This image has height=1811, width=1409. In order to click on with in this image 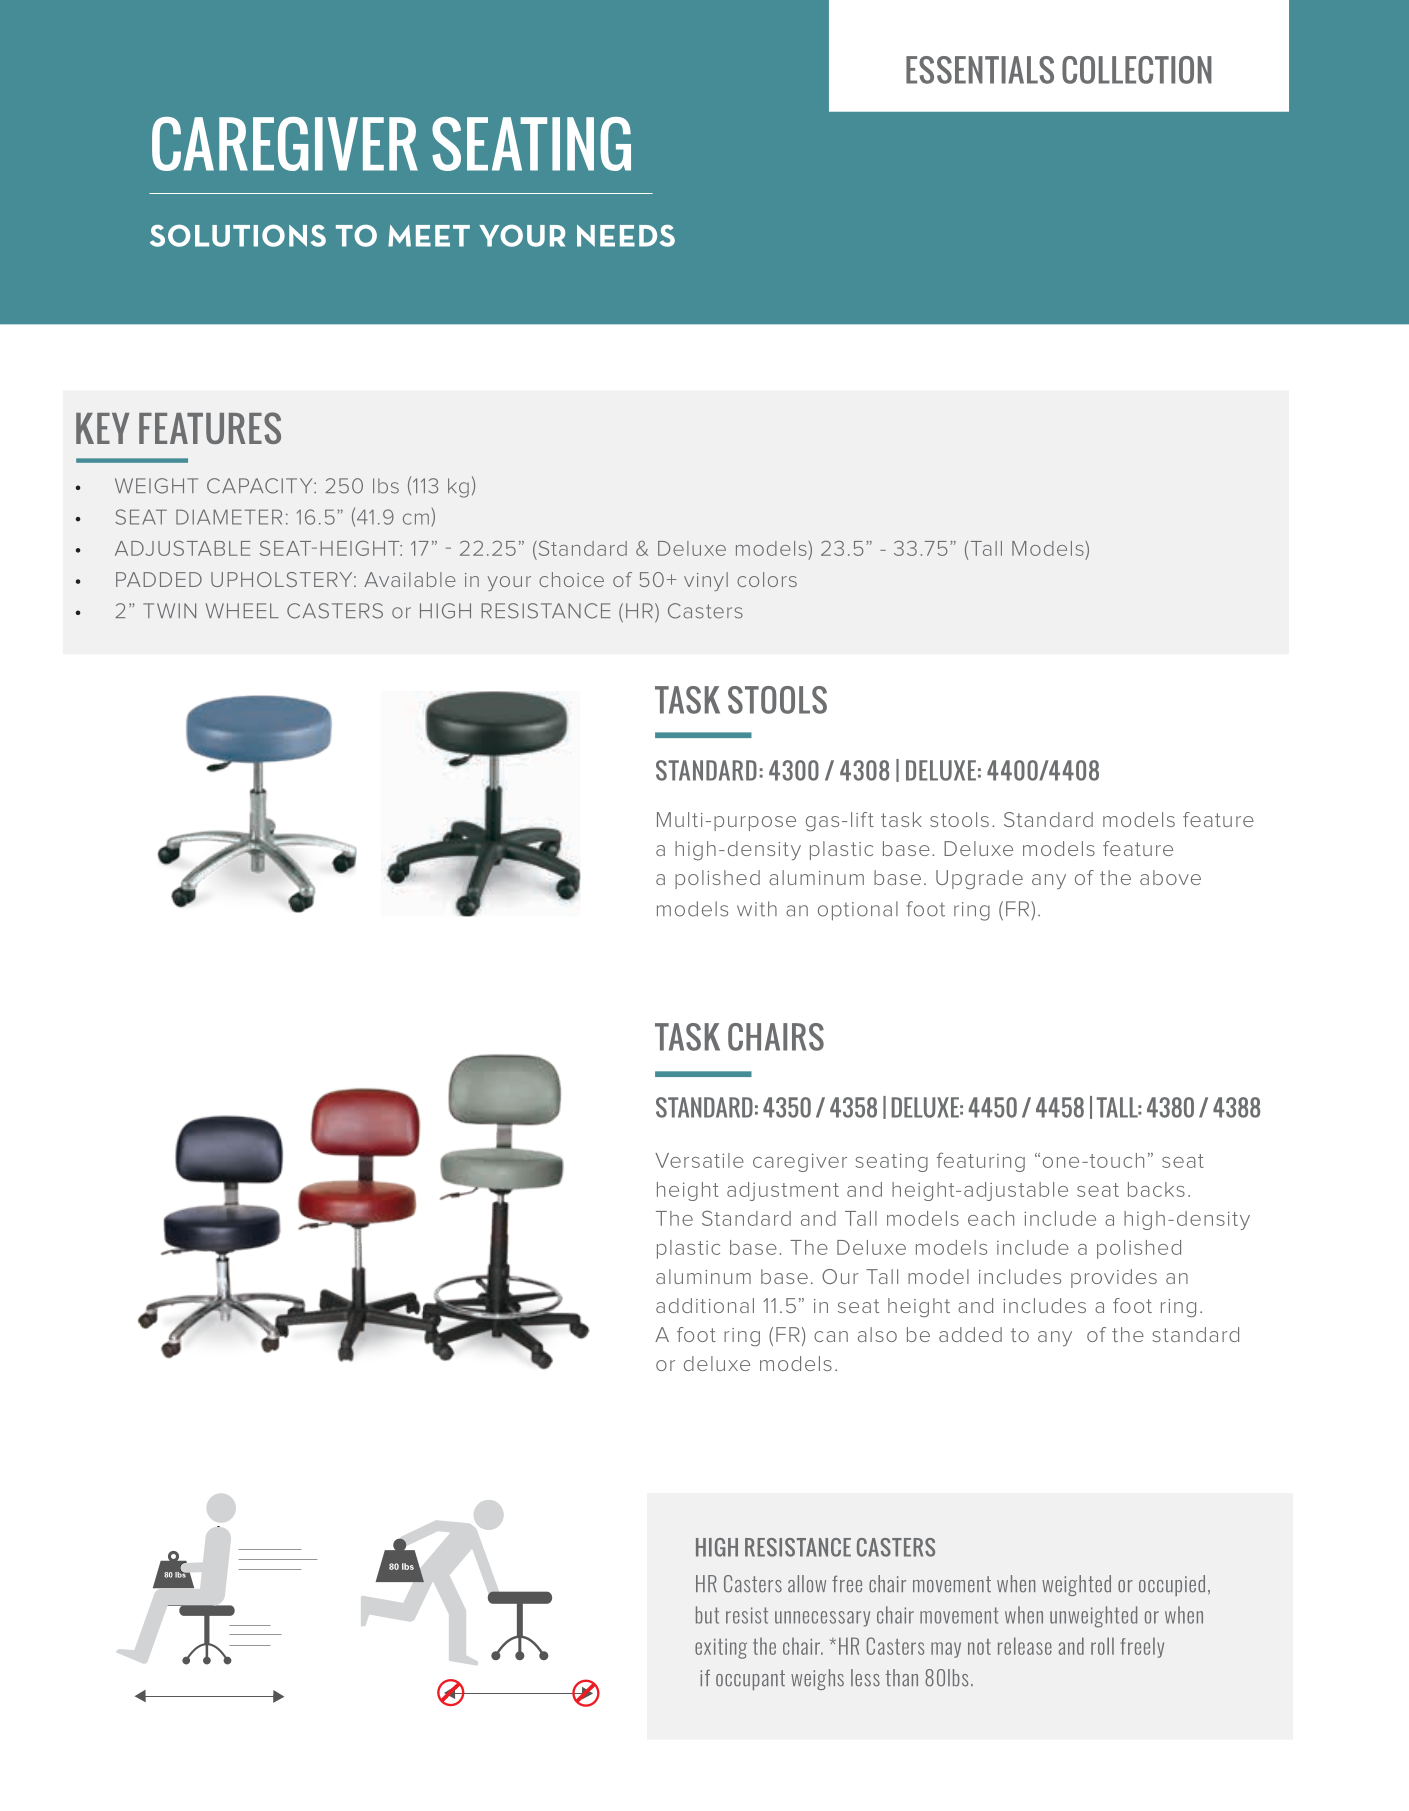, I will do `click(757, 909)`.
